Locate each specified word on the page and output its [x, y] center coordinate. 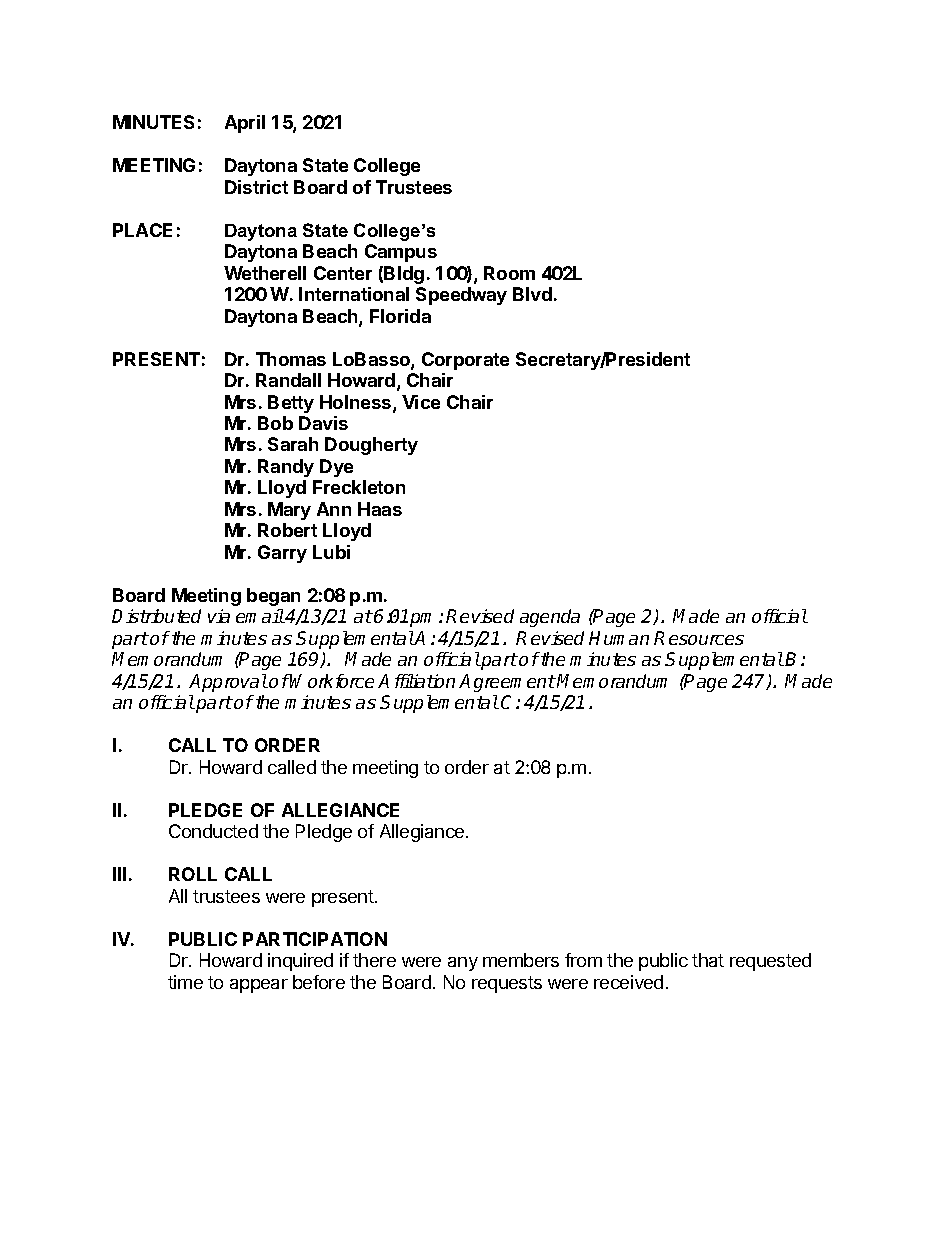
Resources [699, 638]
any [463, 964]
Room [509, 273]
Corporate [465, 361]
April [245, 124]
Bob [275, 423]
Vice [421, 402]
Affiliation [416, 681]
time [185, 982]
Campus [401, 253]
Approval [228, 683]
